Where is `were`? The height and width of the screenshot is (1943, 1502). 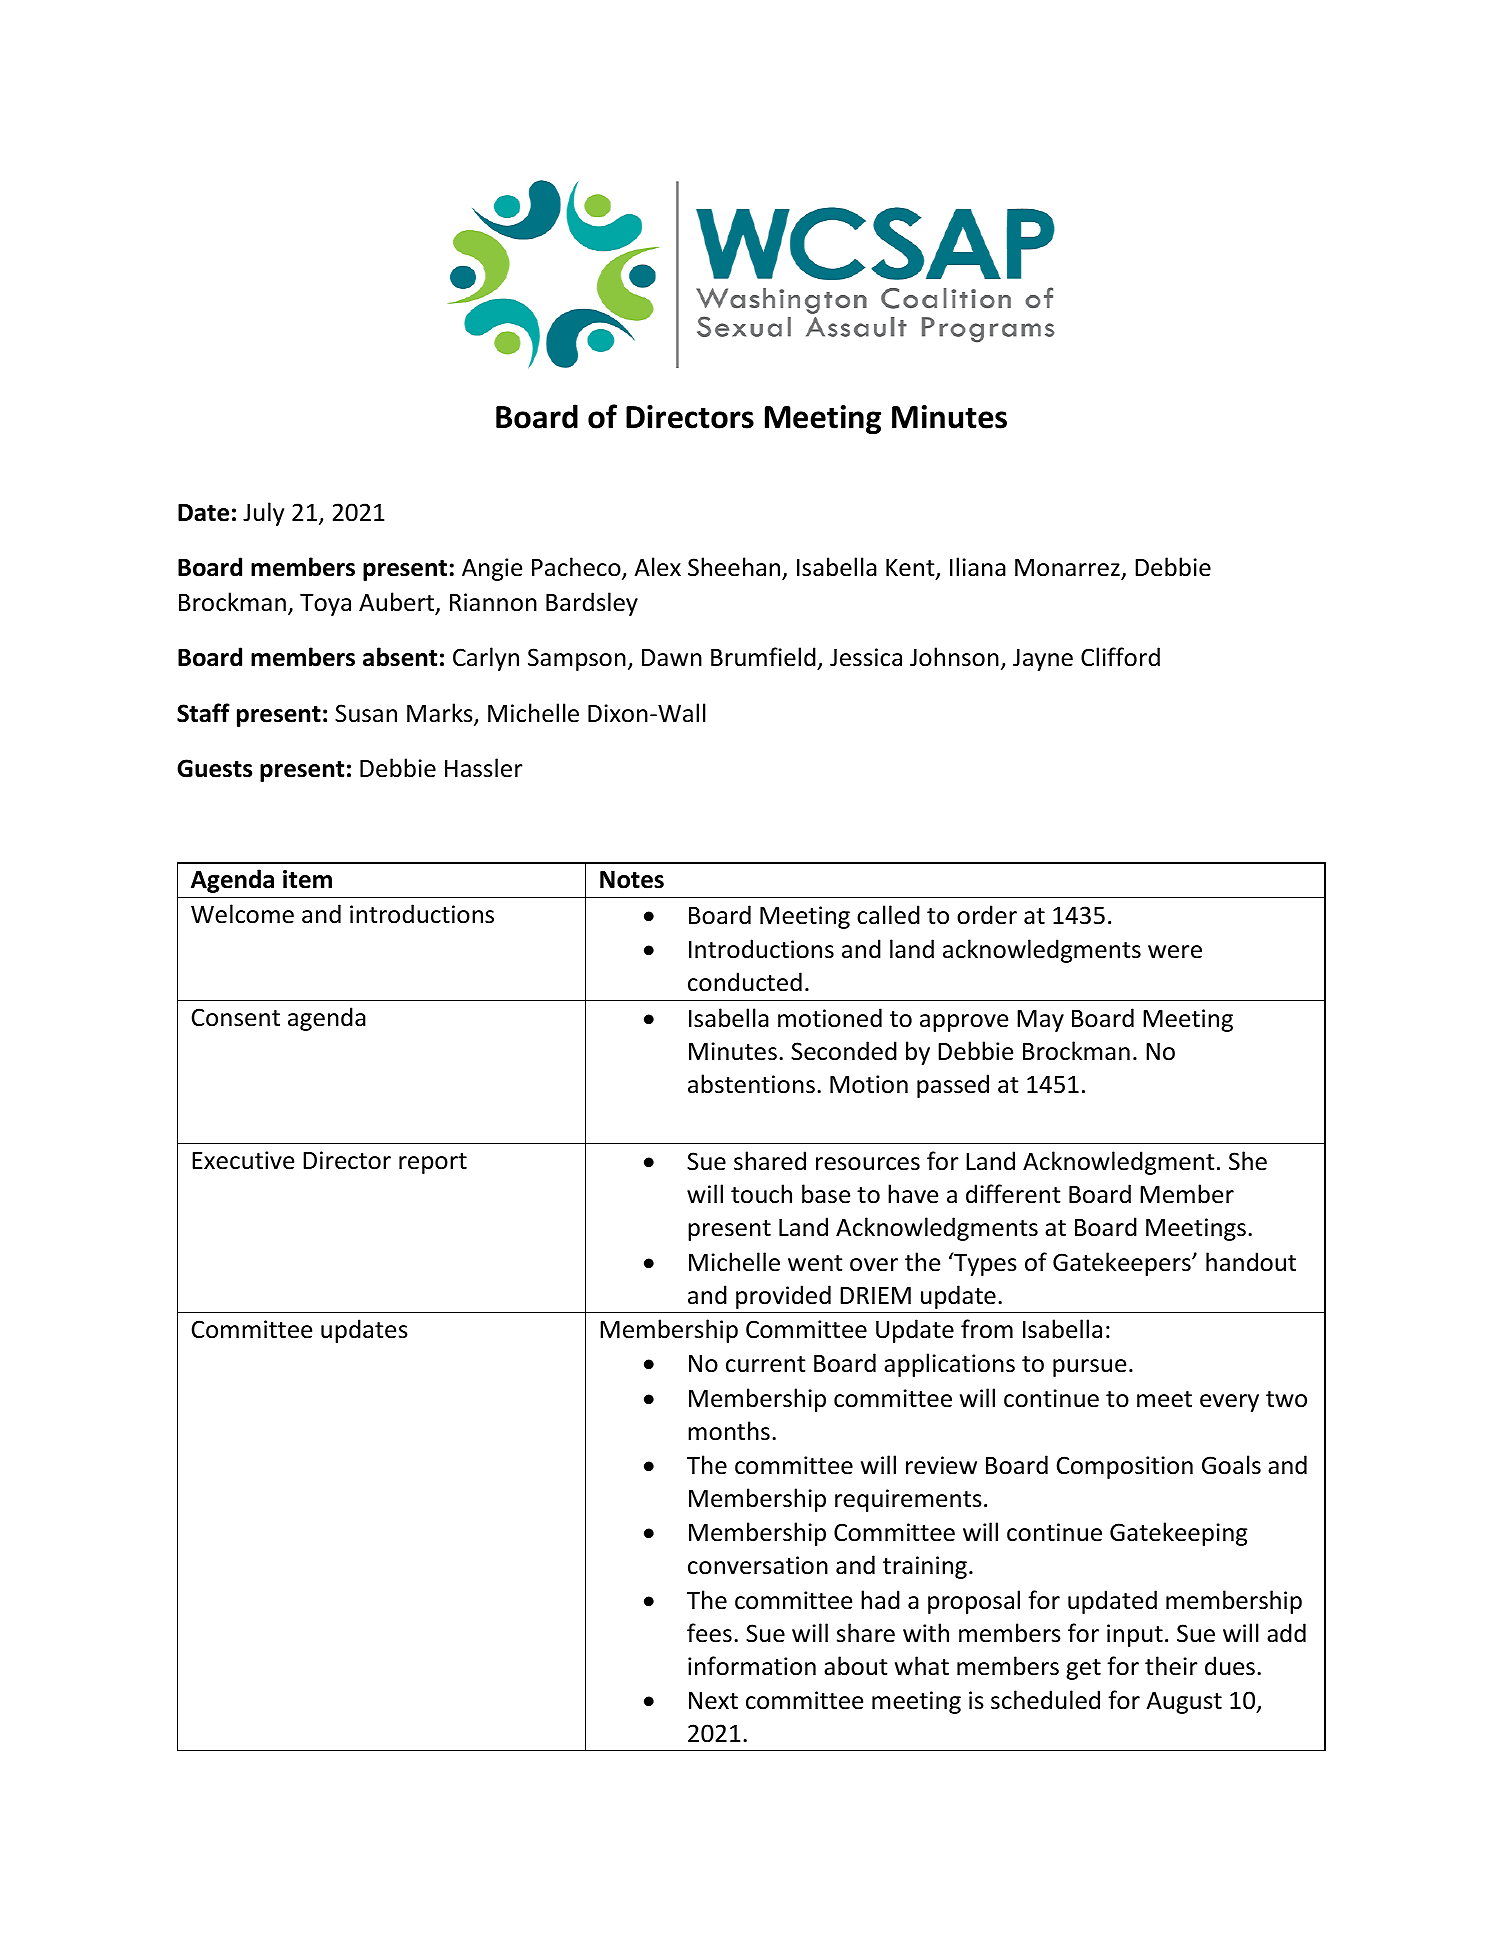 were is located at coordinates (1175, 952).
